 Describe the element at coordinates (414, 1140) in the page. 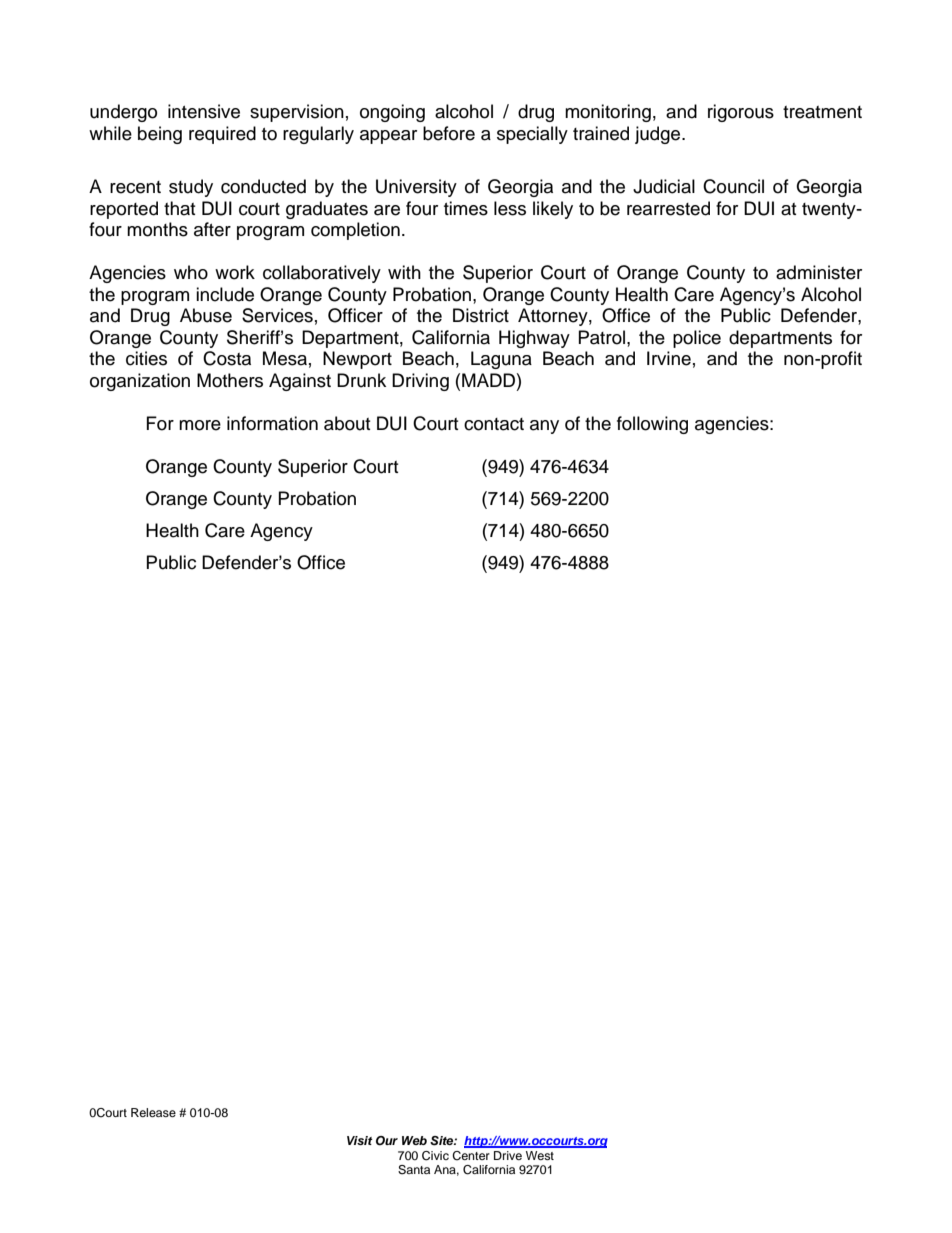

I see `Web` at that location.
